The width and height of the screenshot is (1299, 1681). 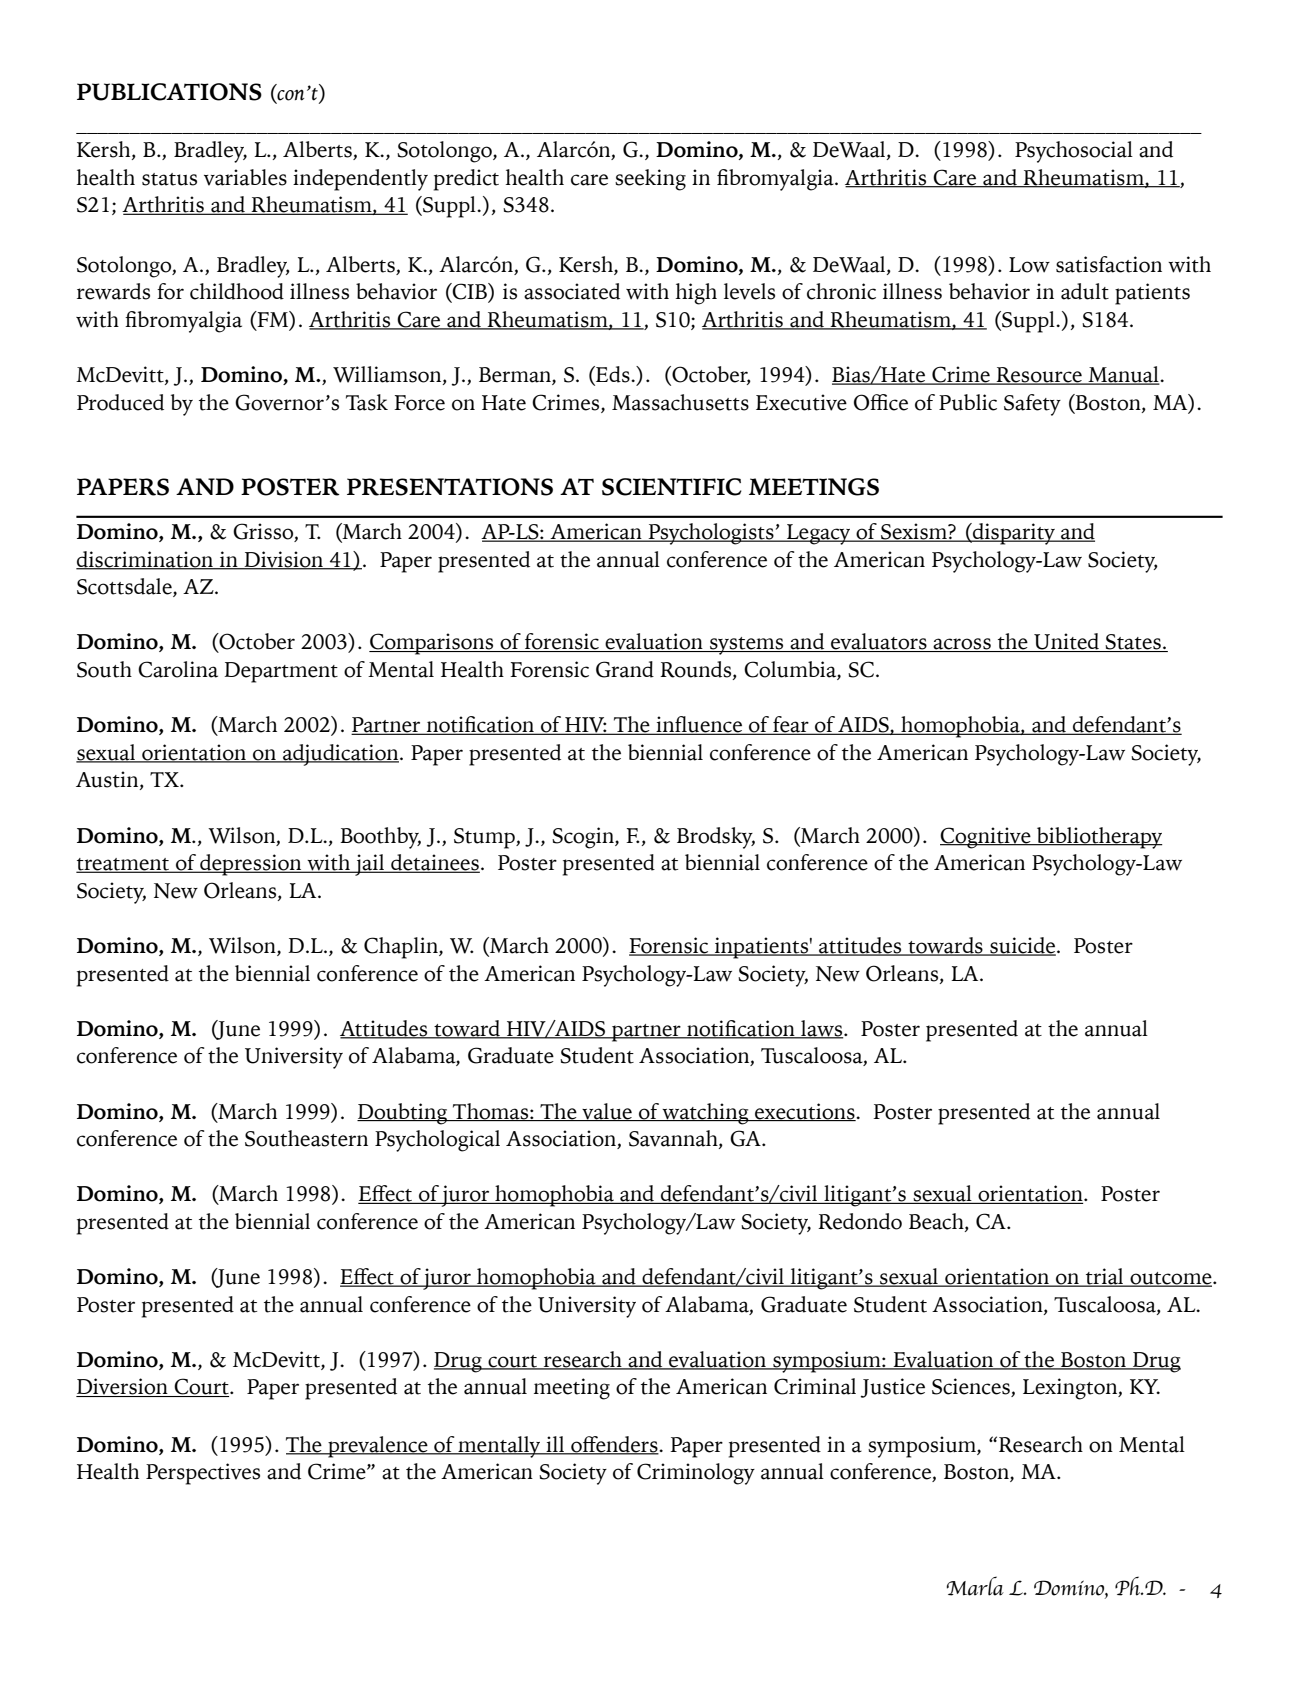 I want to click on trial, so click(x=1105, y=1277).
